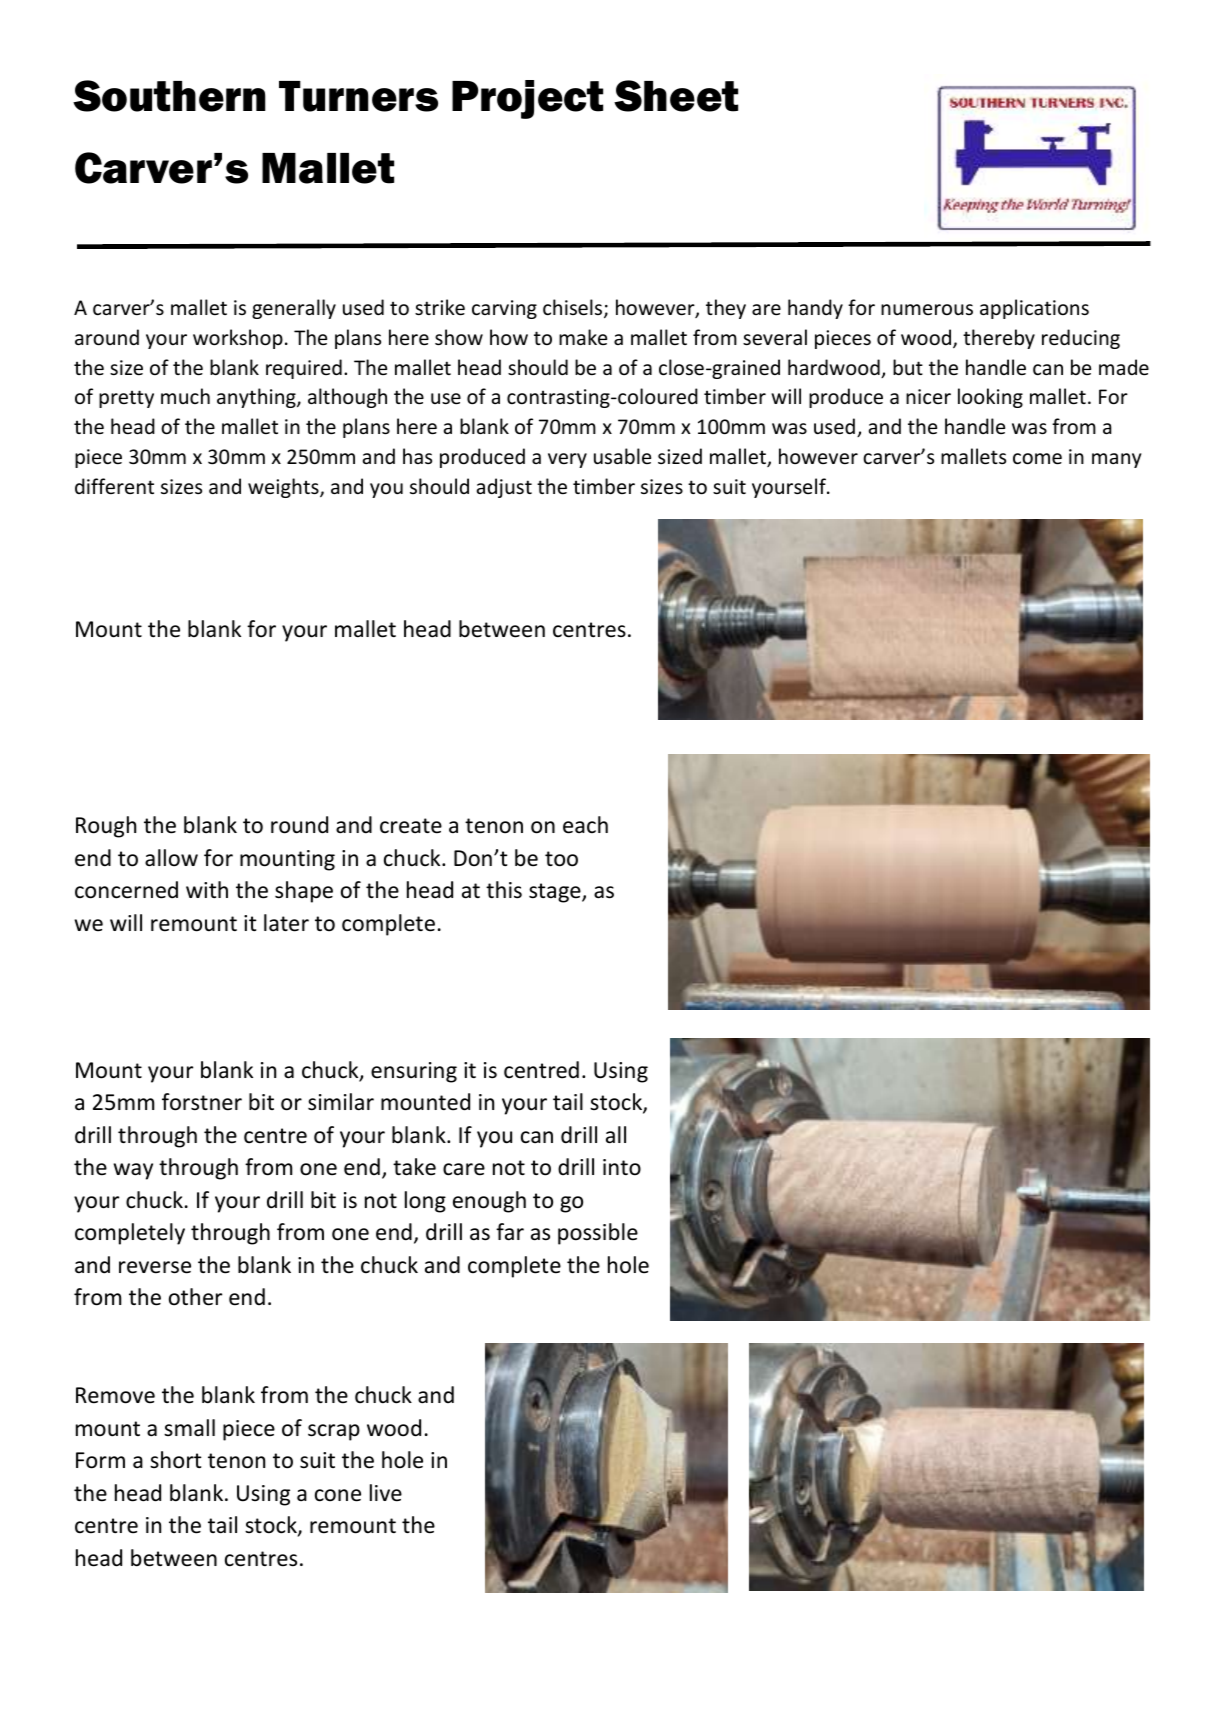 This image has width=1224, height=1732. What do you see at coordinates (561, 859) in the image?
I see `too` at bounding box center [561, 859].
